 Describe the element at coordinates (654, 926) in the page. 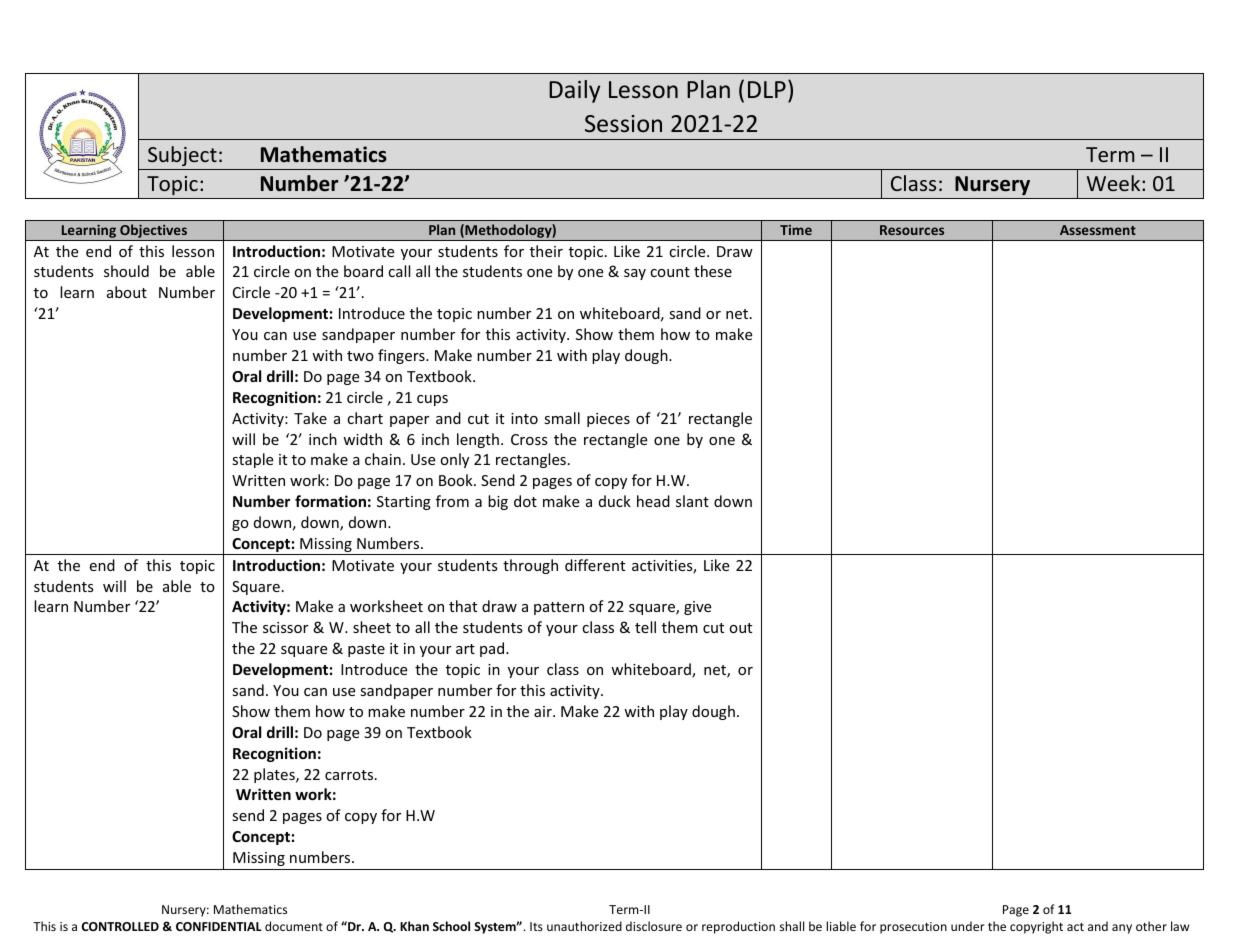

I see `disclosure` at that location.
